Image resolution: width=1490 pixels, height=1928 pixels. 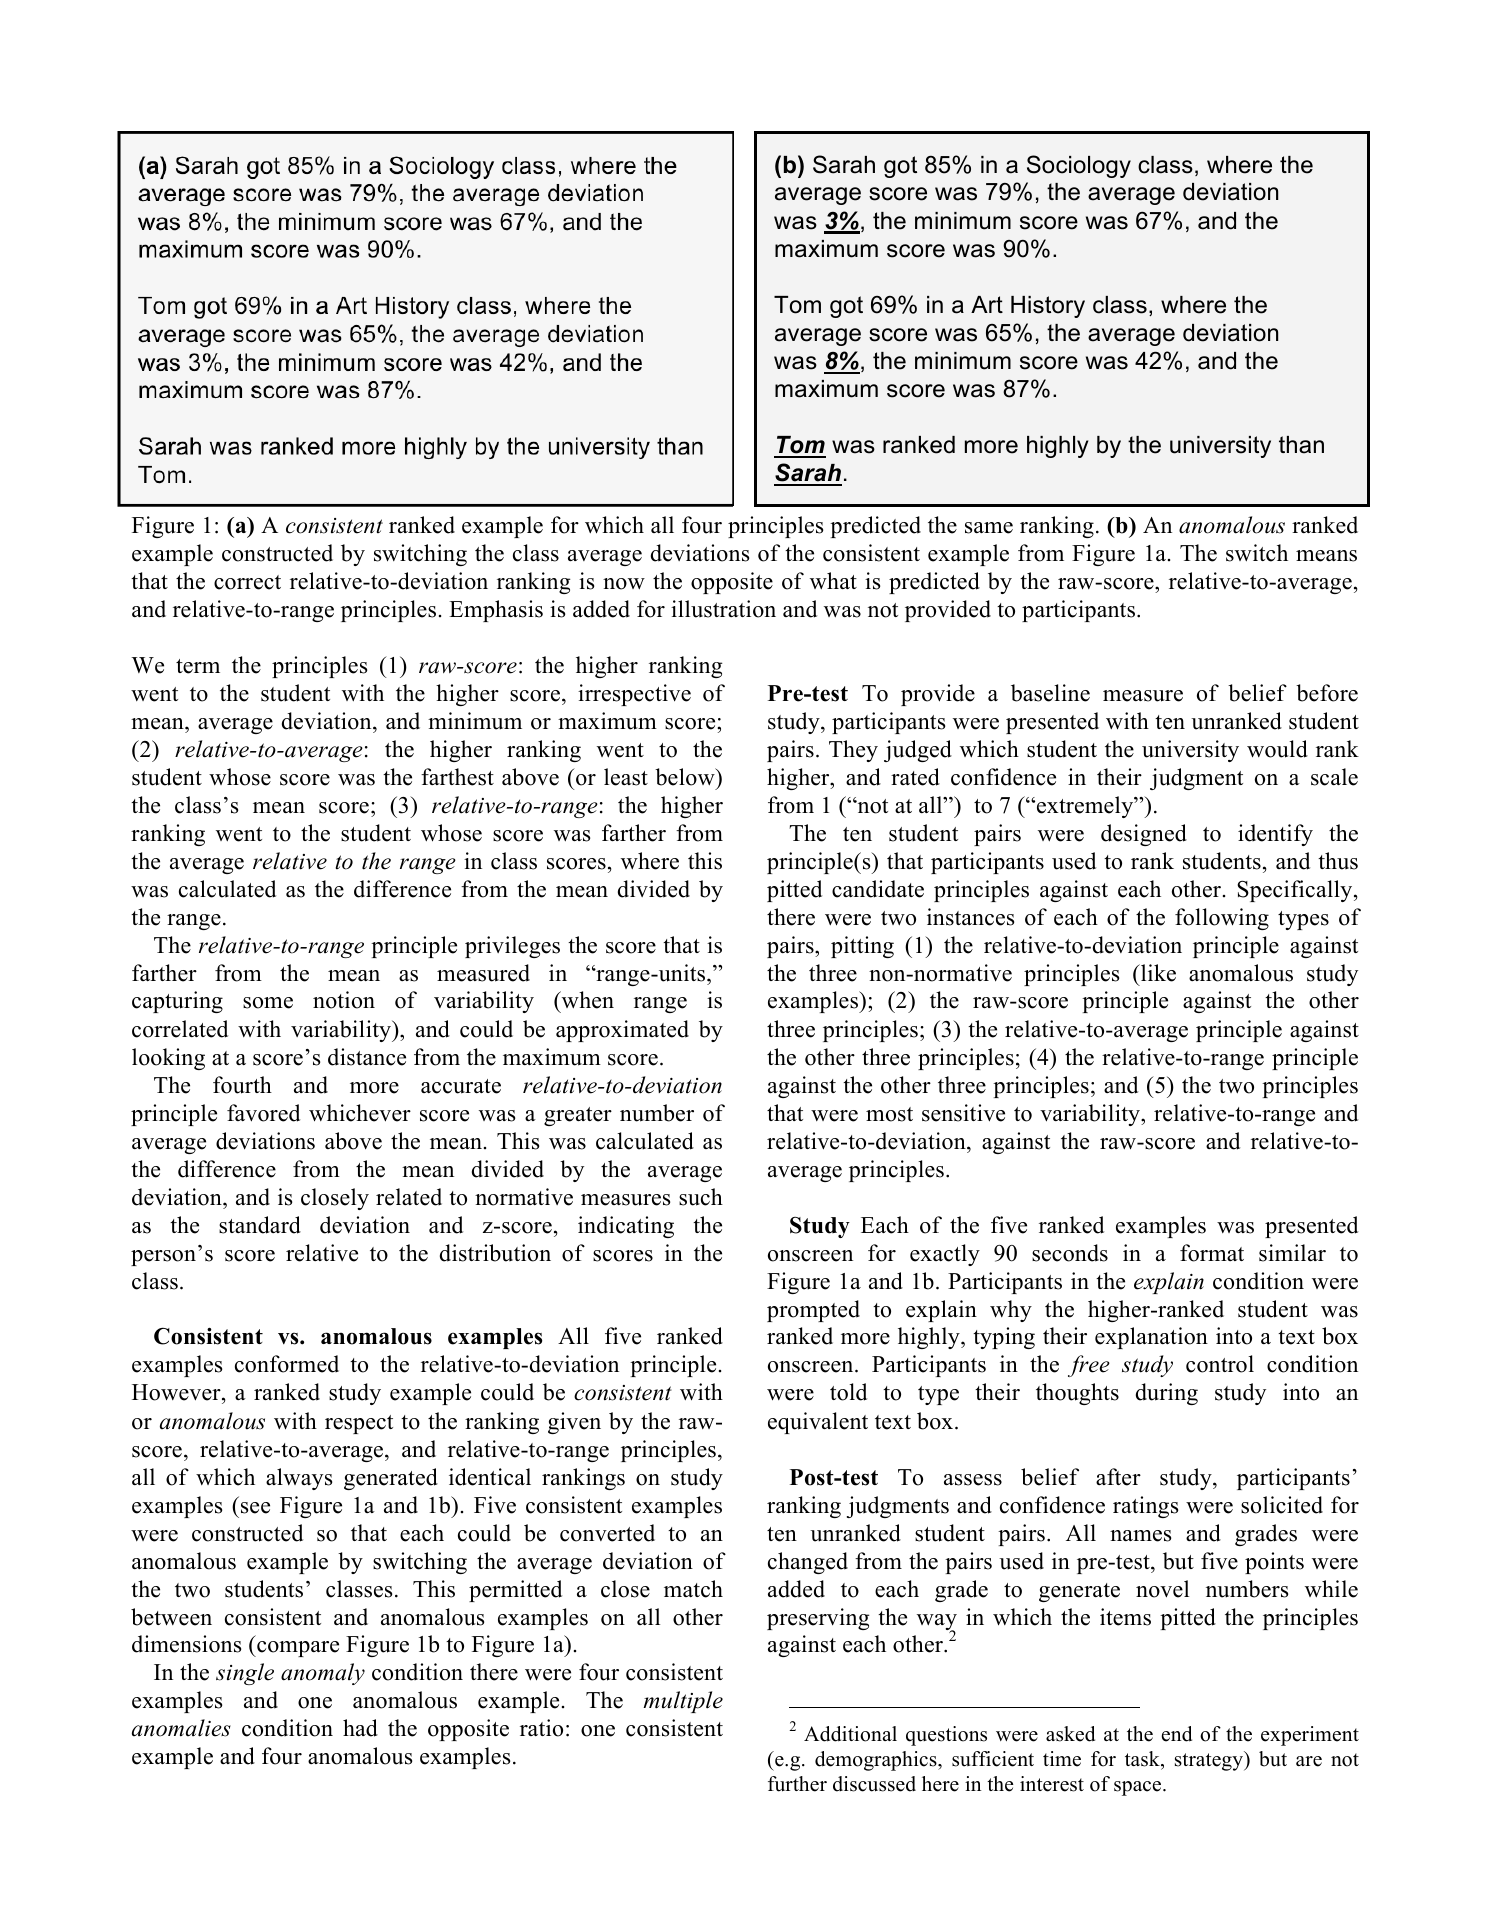 I want to click on pitting, so click(x=862, y=947).
